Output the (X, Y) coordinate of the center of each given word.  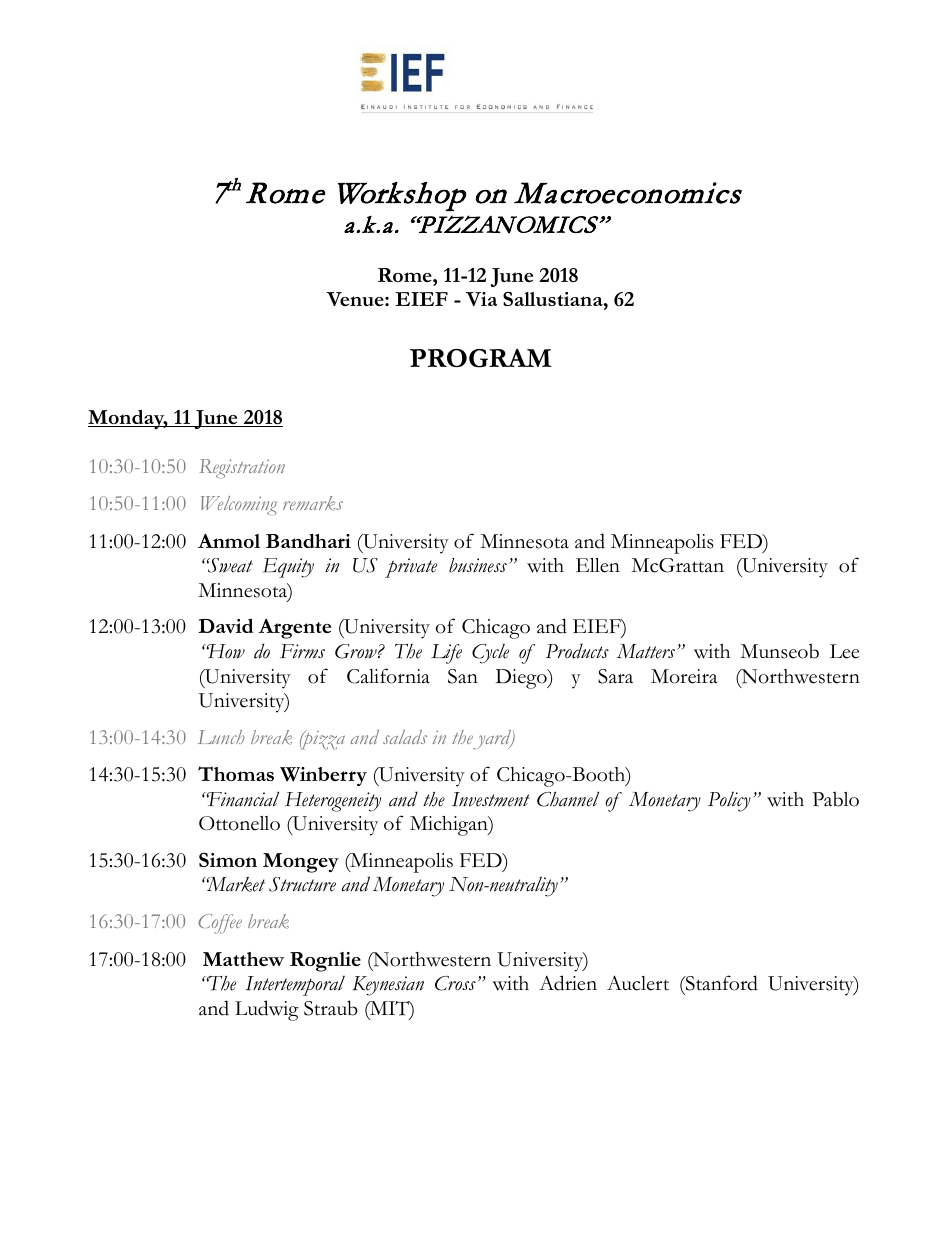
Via (481, 299)
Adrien (568, 983)
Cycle (490, 654)
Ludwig (267, 1010)
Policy (729, 802)
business (478, 565)
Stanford (721, 983)
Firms (302, 651)
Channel (568, 799)
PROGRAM (481, 358)
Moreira (684, 676)
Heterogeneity (333, 802)
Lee (844, 651)
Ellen (598, 565)
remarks (313, 503)
